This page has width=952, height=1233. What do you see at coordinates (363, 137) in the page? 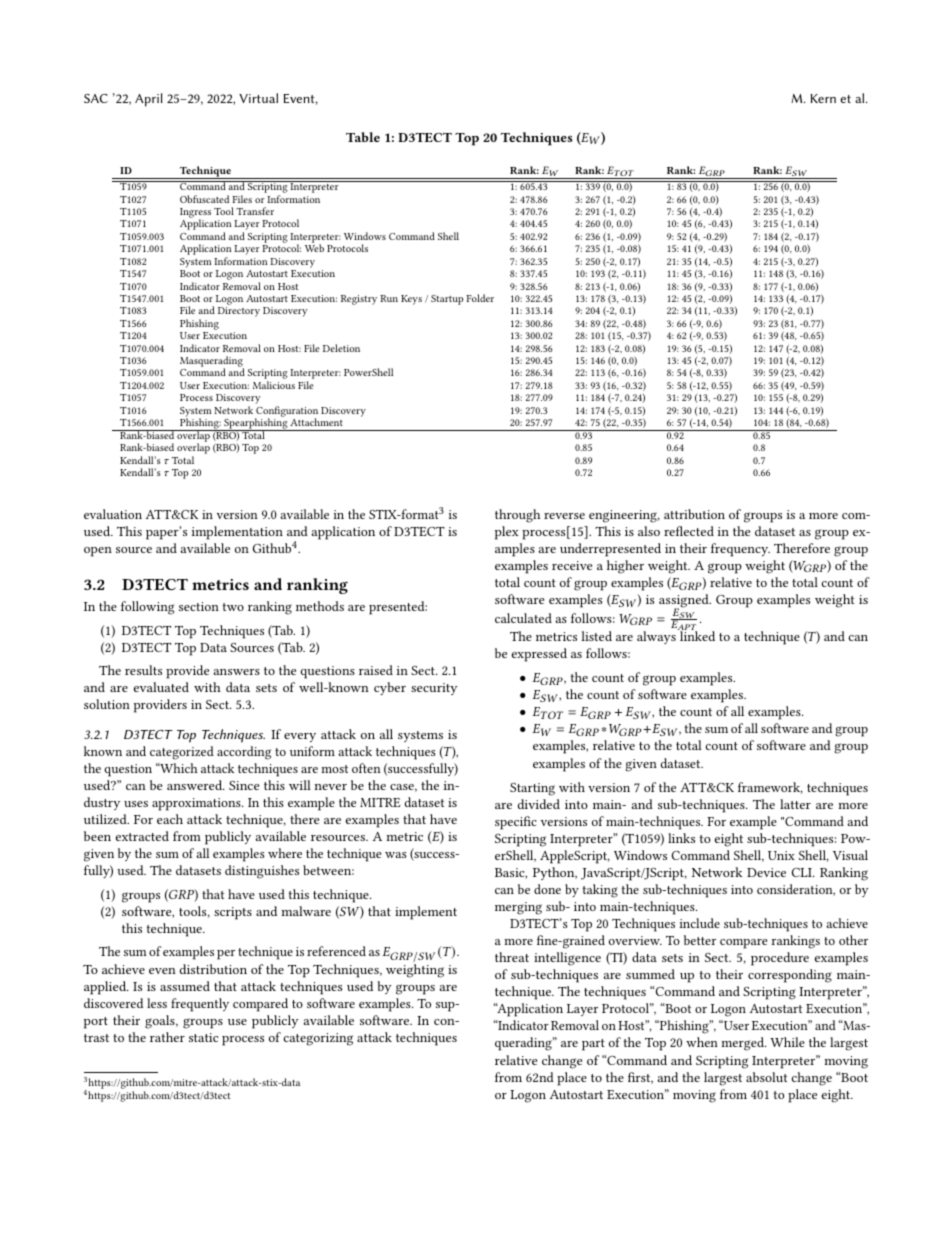
I see `Table` at bounding box center [363, 137].
